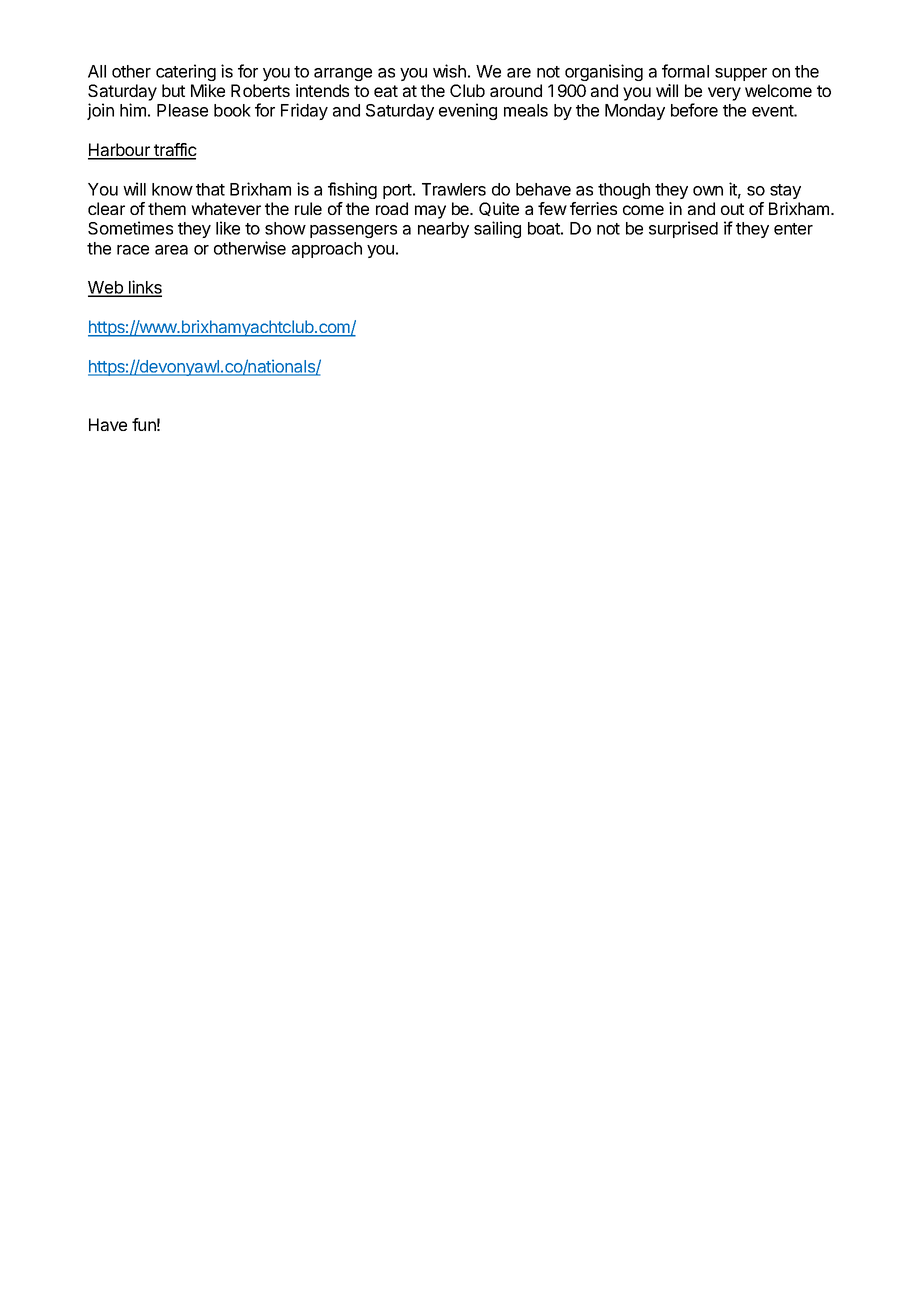 The width and height of the screenshot is (924, 1308). What do you see at coordinates (182, 110) in the screenshot?
I see `Please` at bounding box center [182, 110].
